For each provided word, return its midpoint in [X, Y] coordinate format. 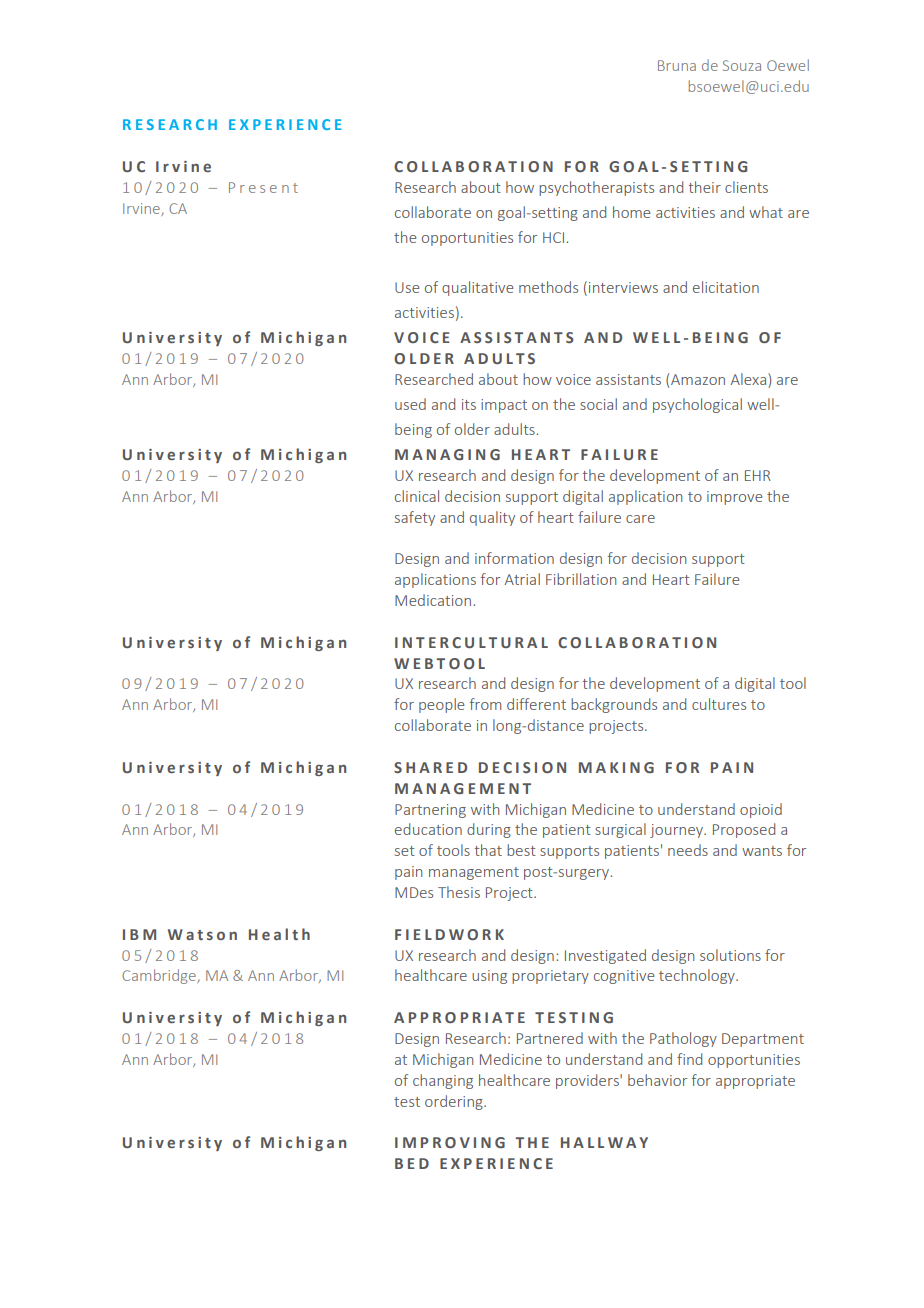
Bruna [677, 65]
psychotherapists [596, 188]
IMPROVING [450, 1142]
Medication [433, 600]
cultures [719, 704]
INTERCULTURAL [471, 642]
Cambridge [160, 976]
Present [263, 187]
